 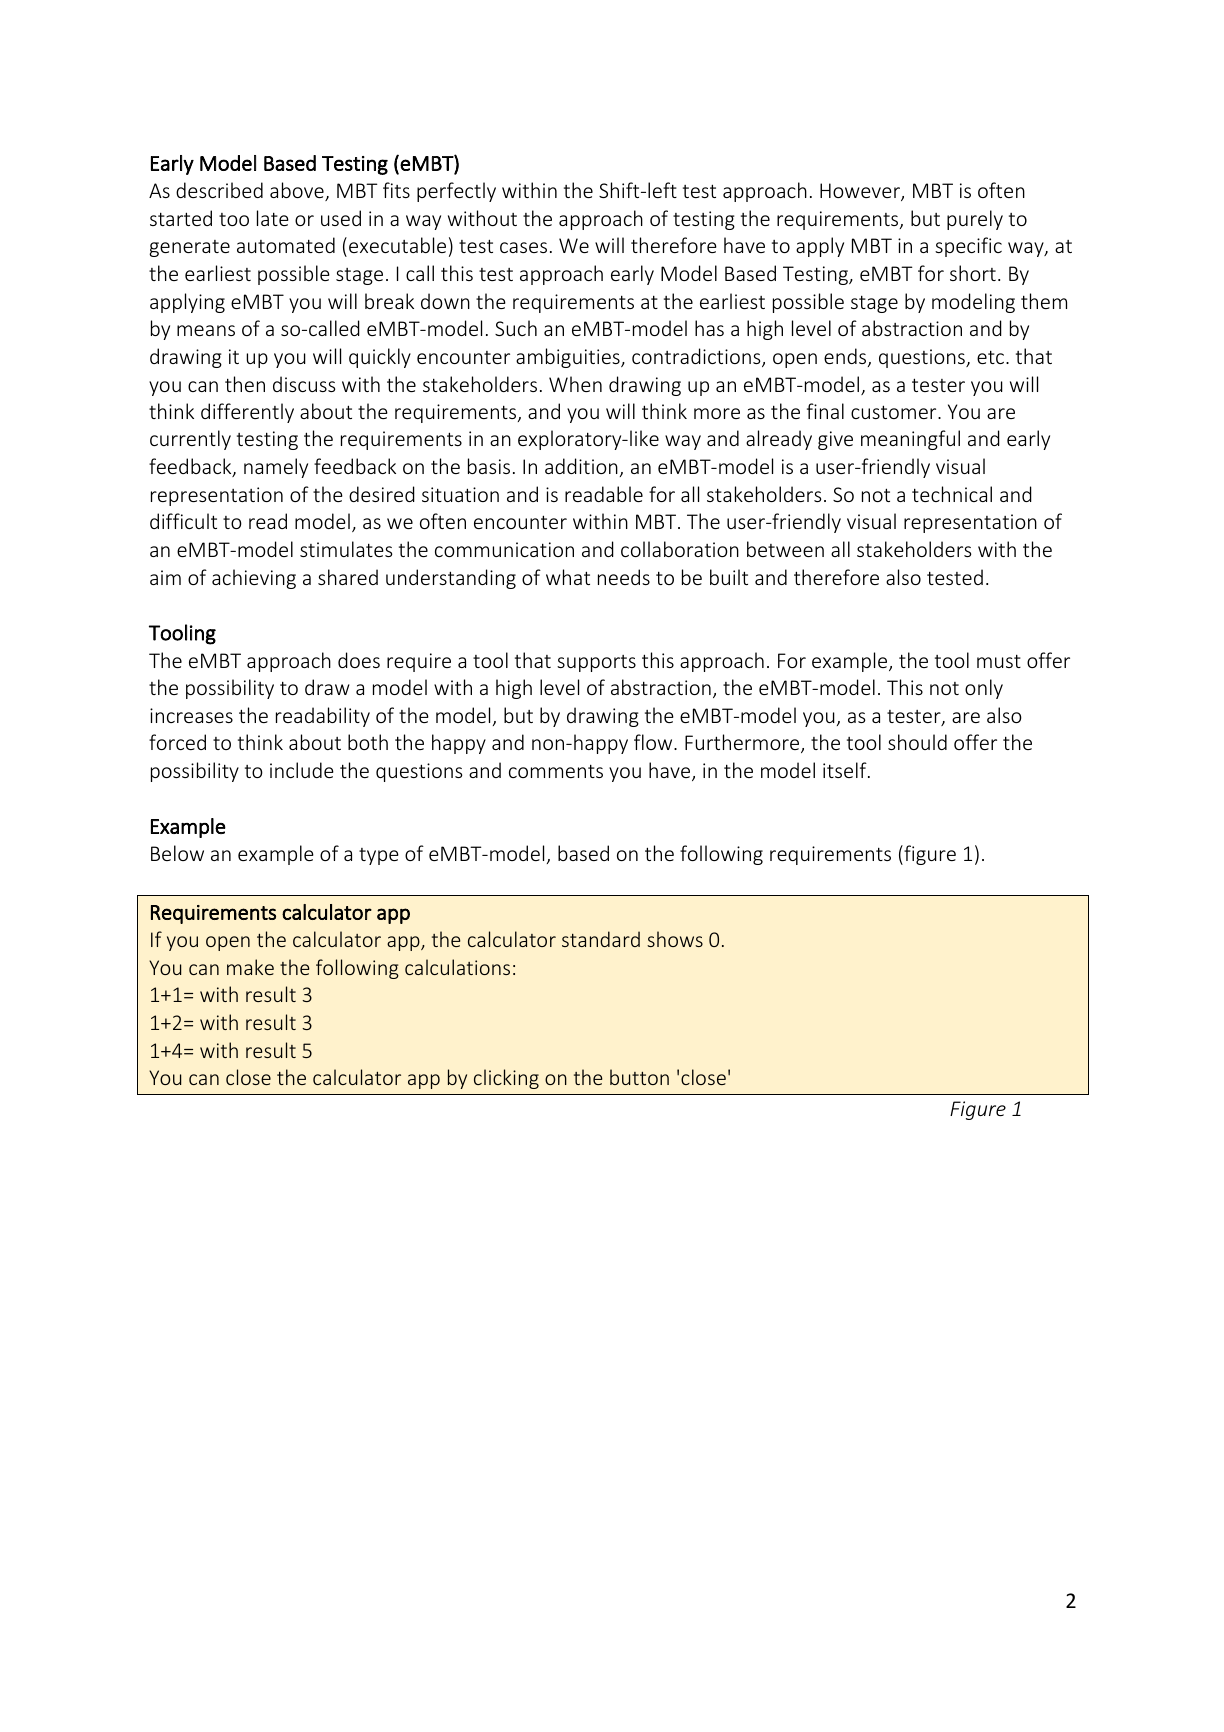 I want to click on supports, so click(x=596, y=663).
